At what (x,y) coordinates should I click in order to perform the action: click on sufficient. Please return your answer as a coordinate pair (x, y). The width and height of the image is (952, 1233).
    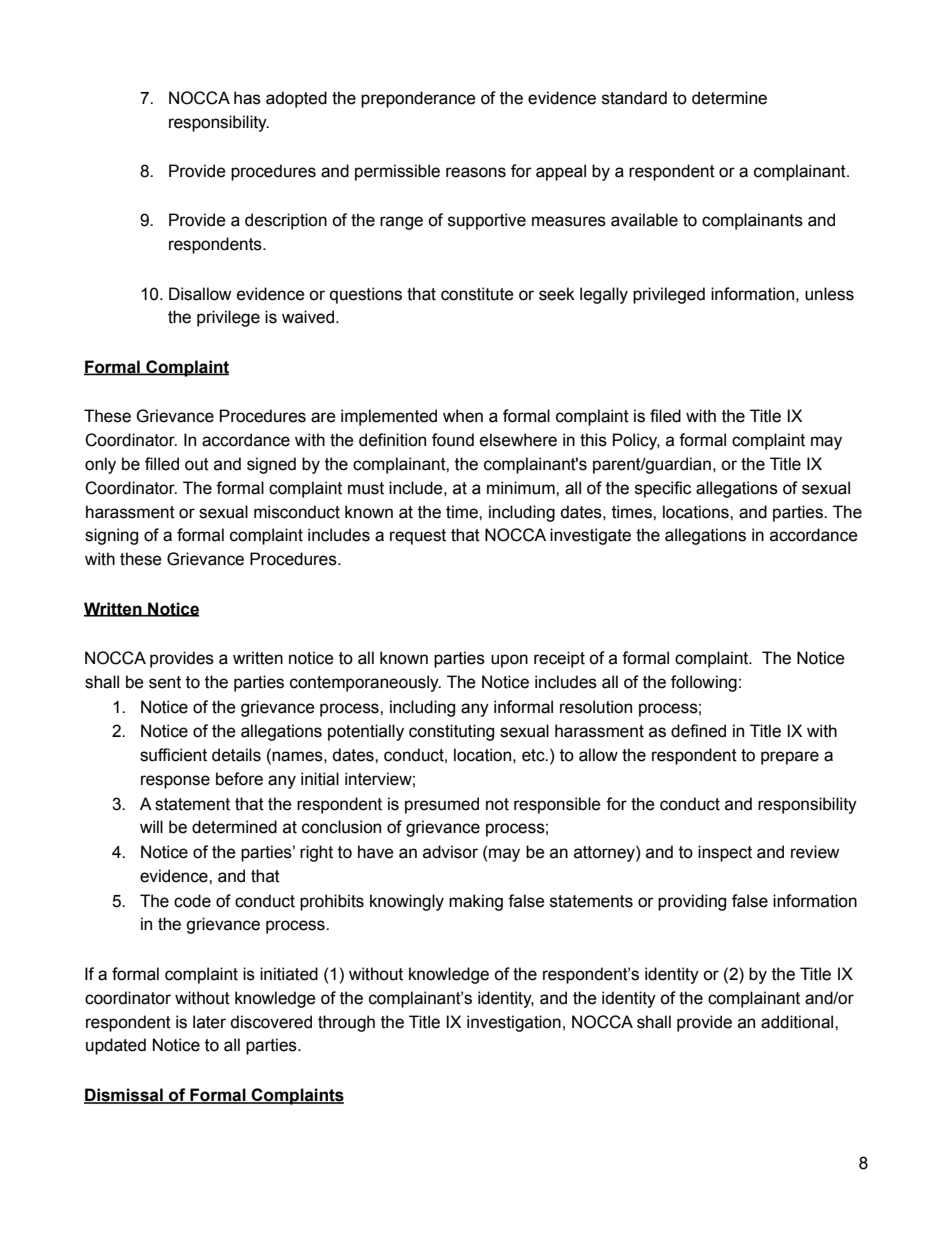
    Looking at the image, I should click on (173, 755).
